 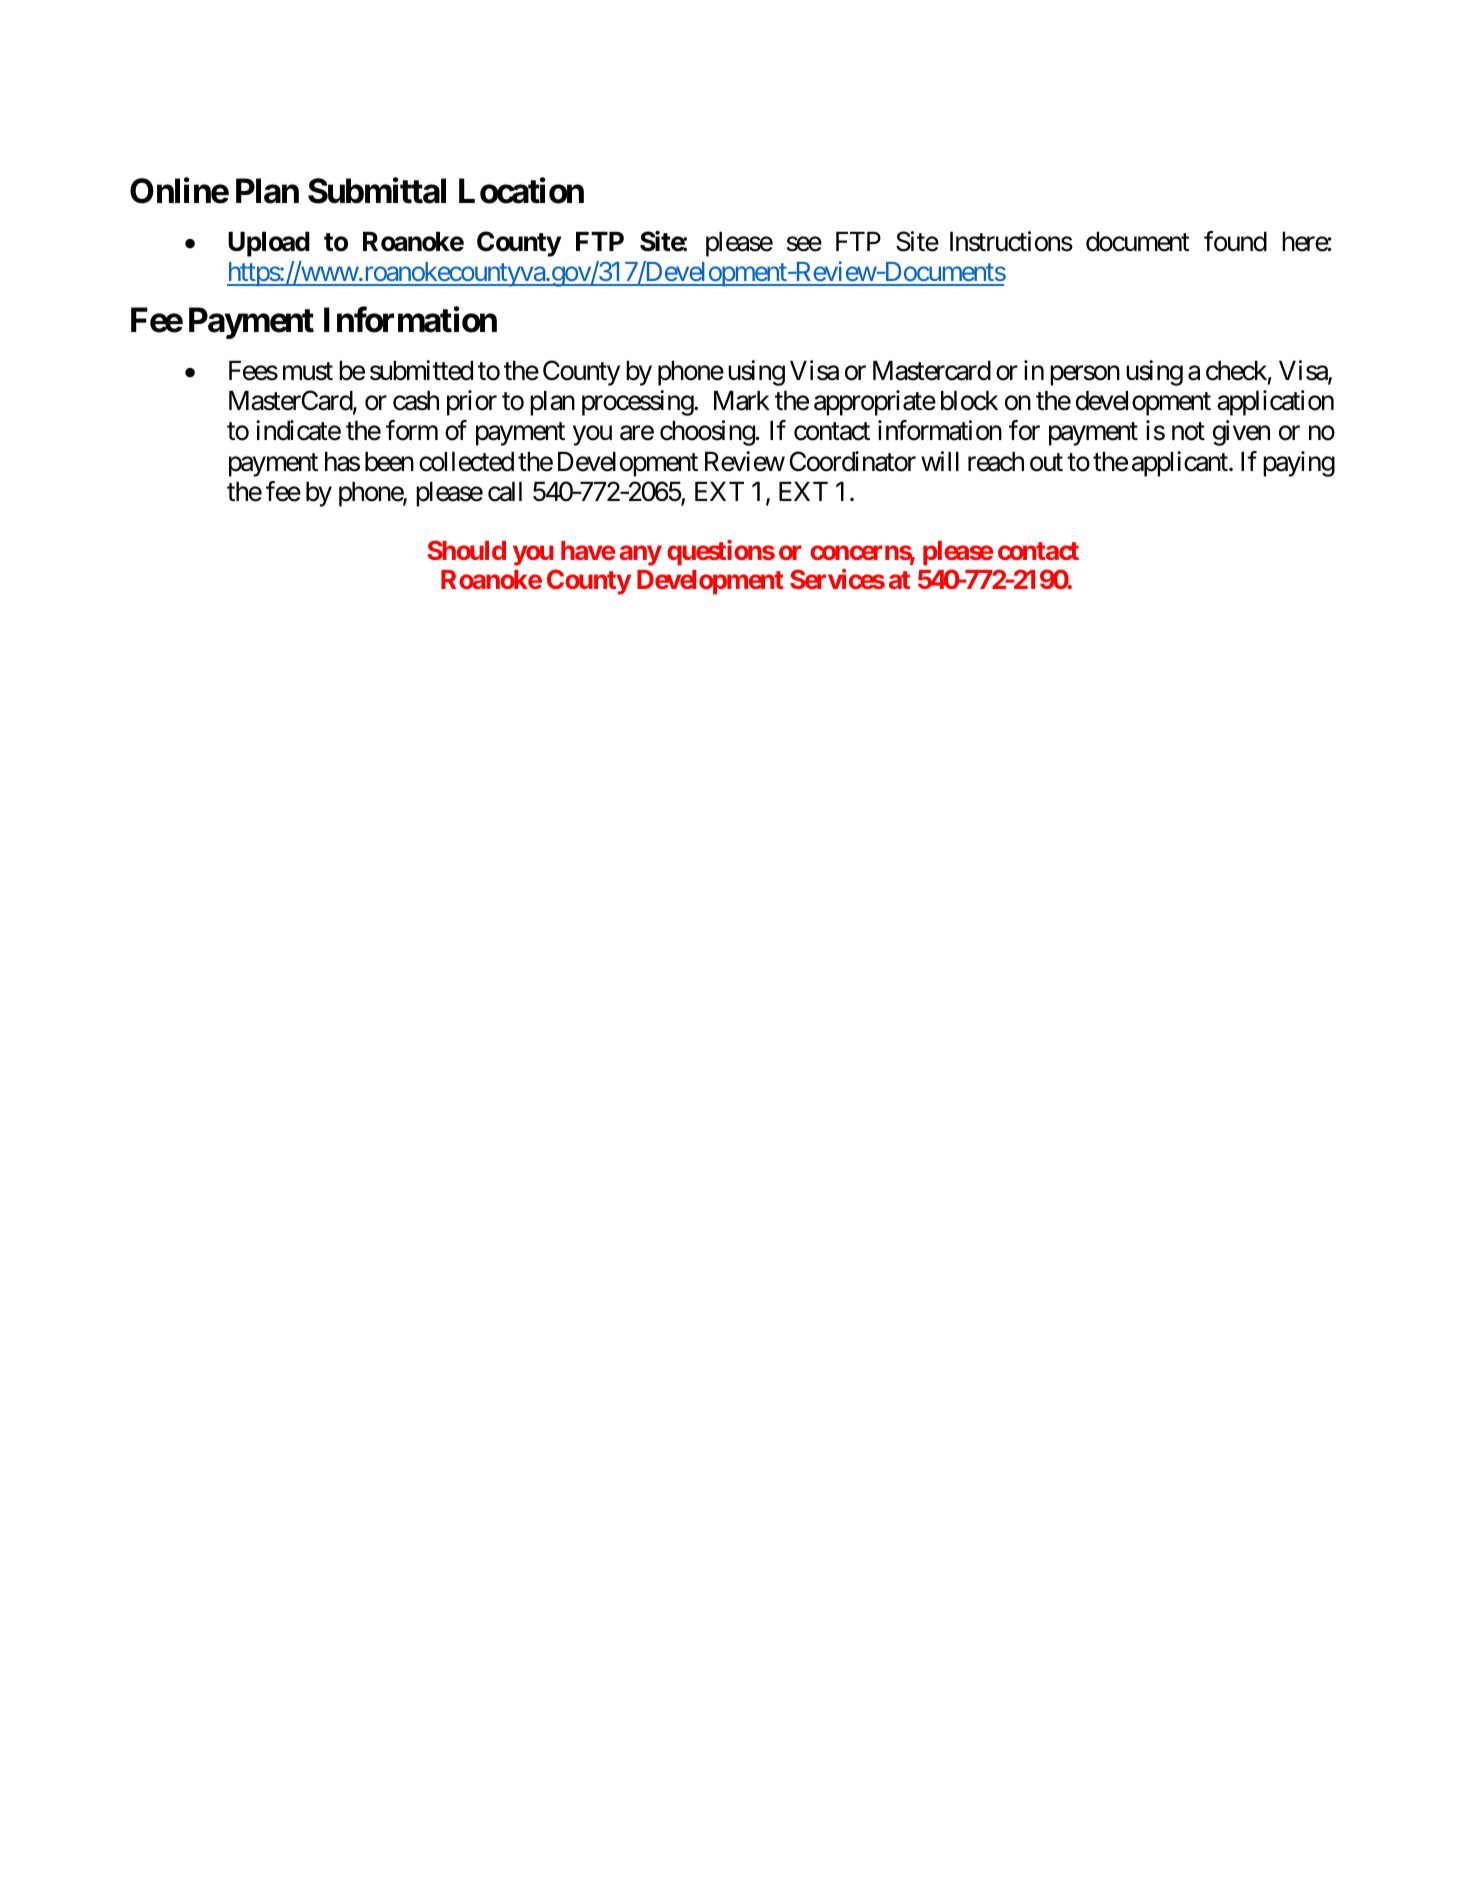 I want to click on Submittal, so click(x=377, y=191).
